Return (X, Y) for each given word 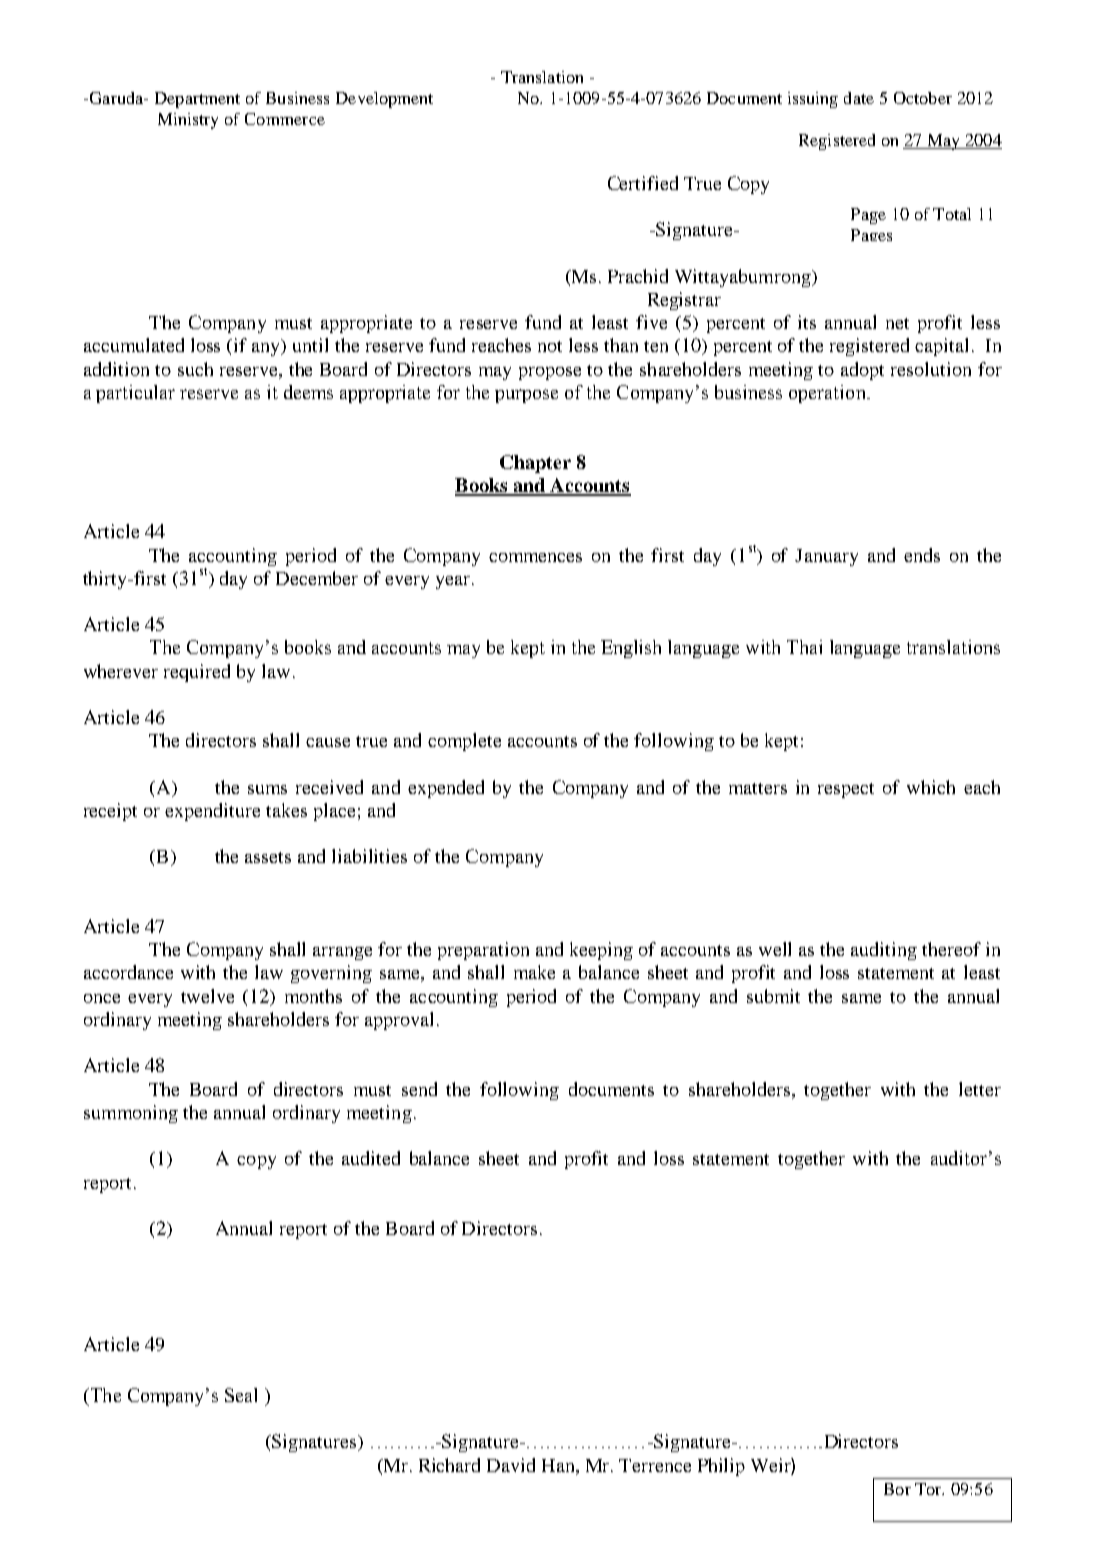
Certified (643, 183)
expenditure (212, 812)
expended (446, 789)
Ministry (188, 121)
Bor (897, 1489)
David (511, 1465)
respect (846, 790)
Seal (241, 1395)
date (859, 98)
